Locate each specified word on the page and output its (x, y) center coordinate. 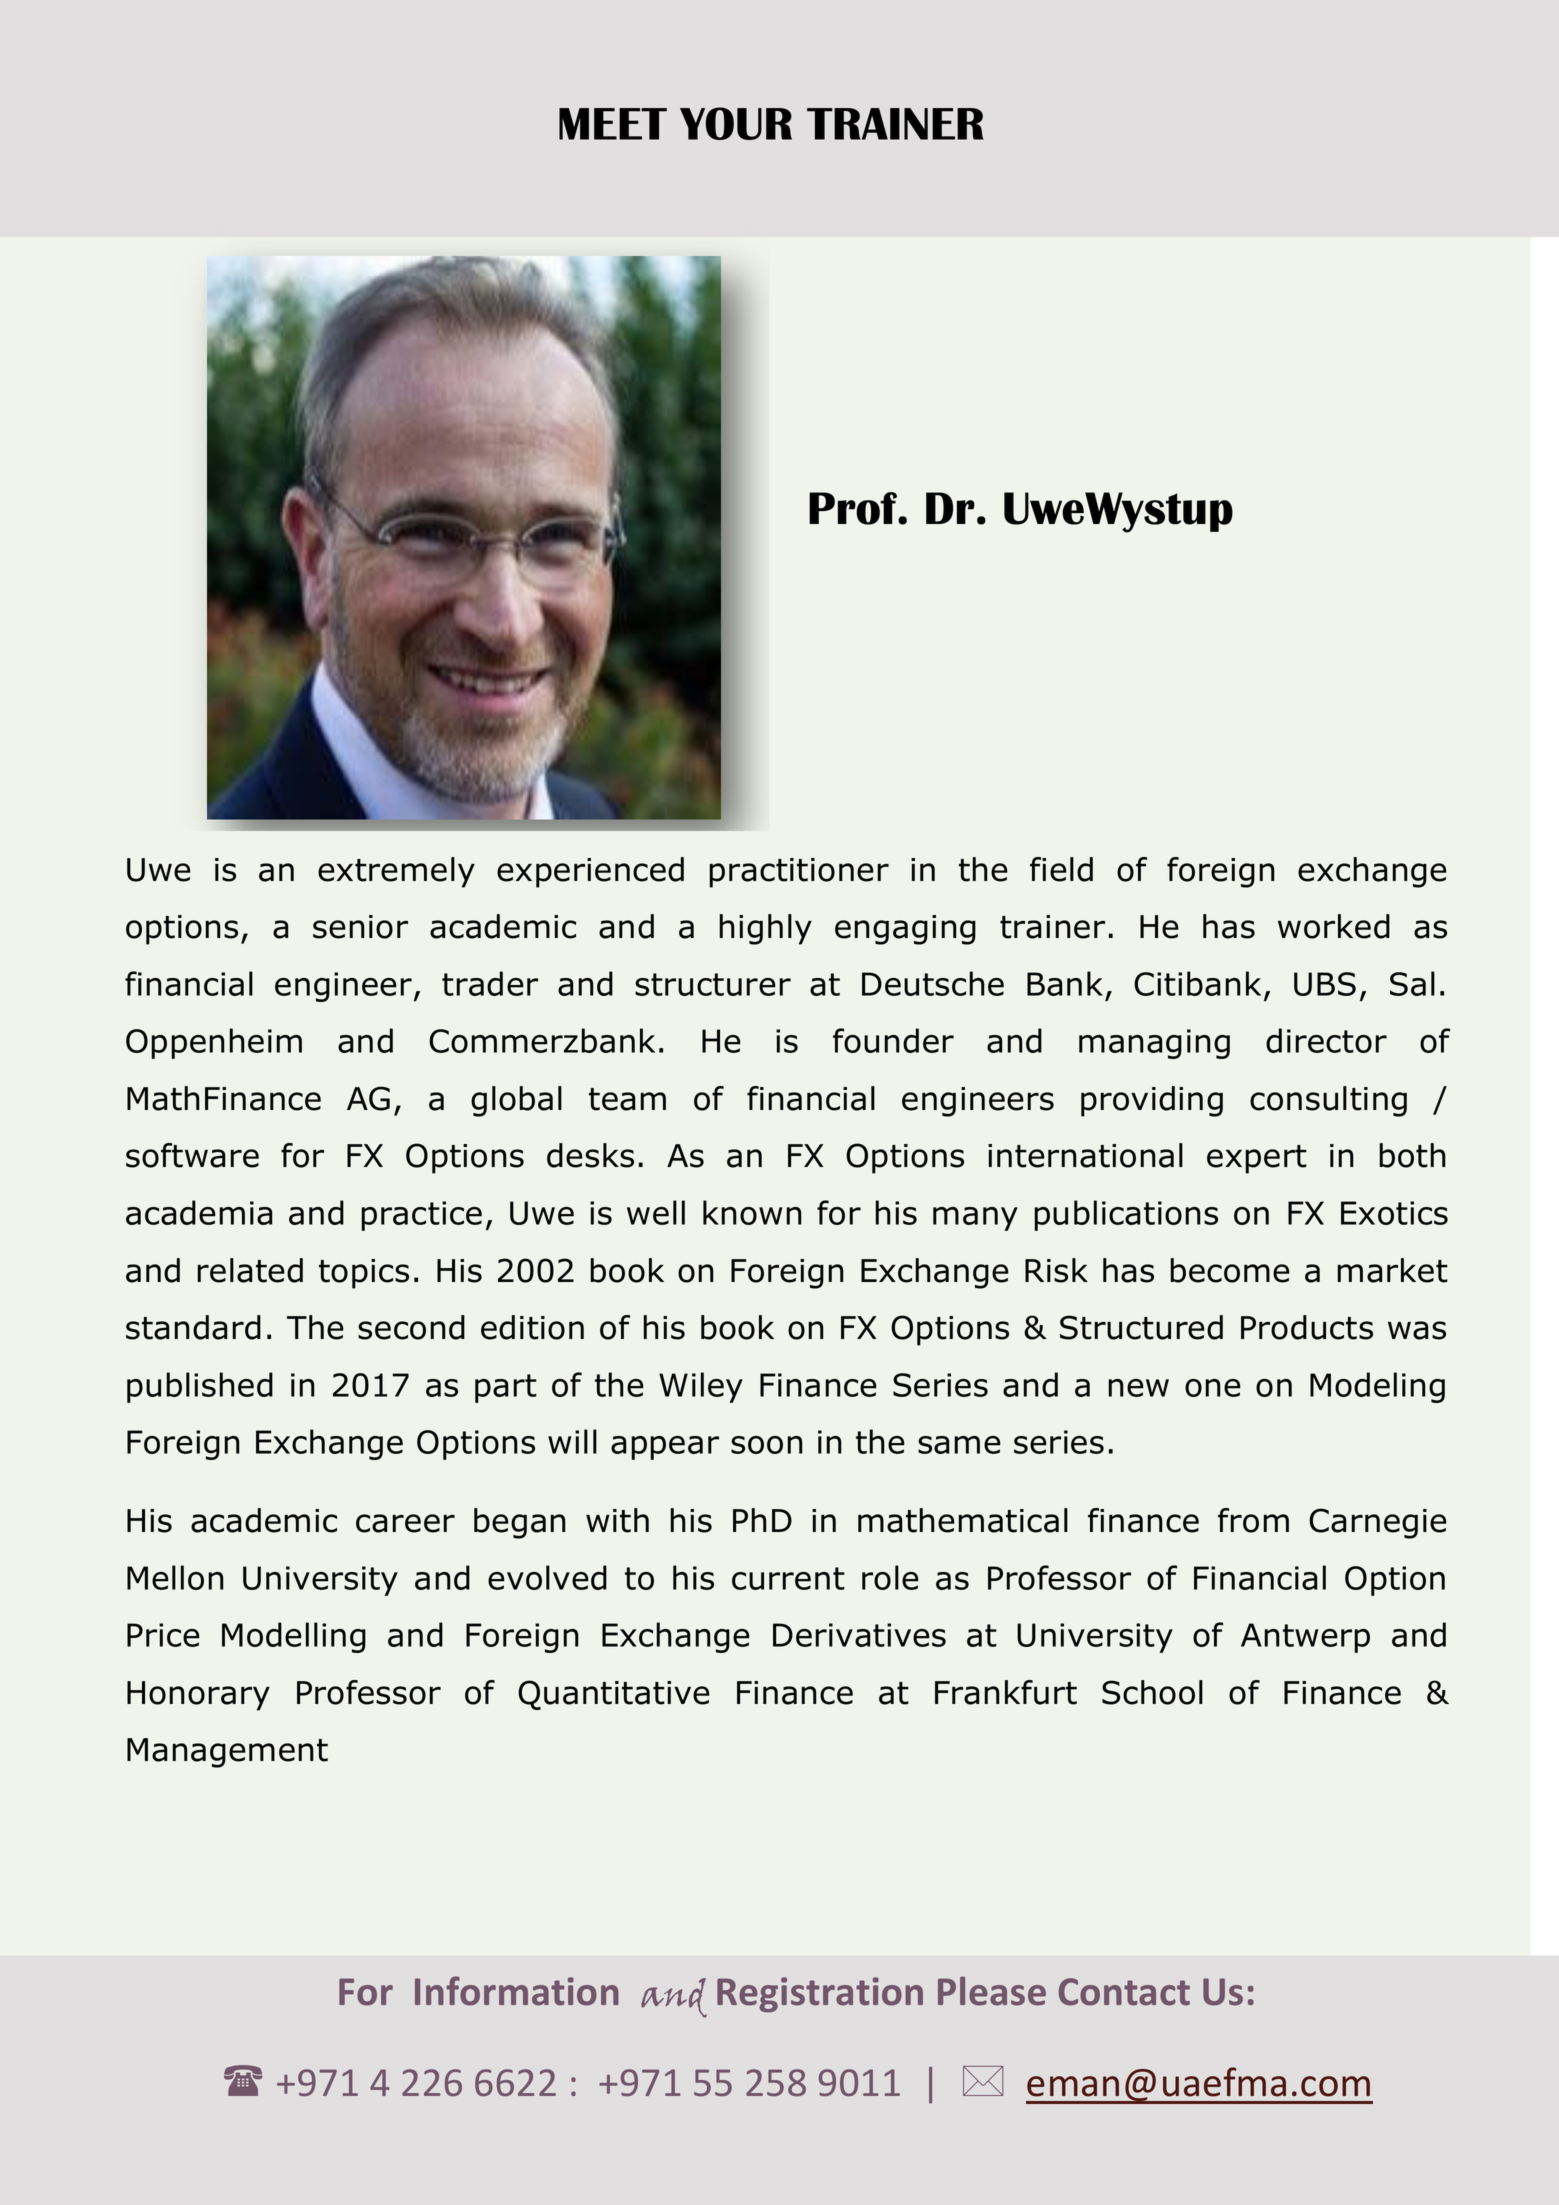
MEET (613, 124)
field (1061, 869)
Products (1307, 1327)
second (411, 1327)
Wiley (701, 1387)
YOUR (736, 123)
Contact (1124, 1992)
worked (1334, 926)
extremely (396, 872)
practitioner (799, 873)
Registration (820, 1995)
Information (517, 1991)
